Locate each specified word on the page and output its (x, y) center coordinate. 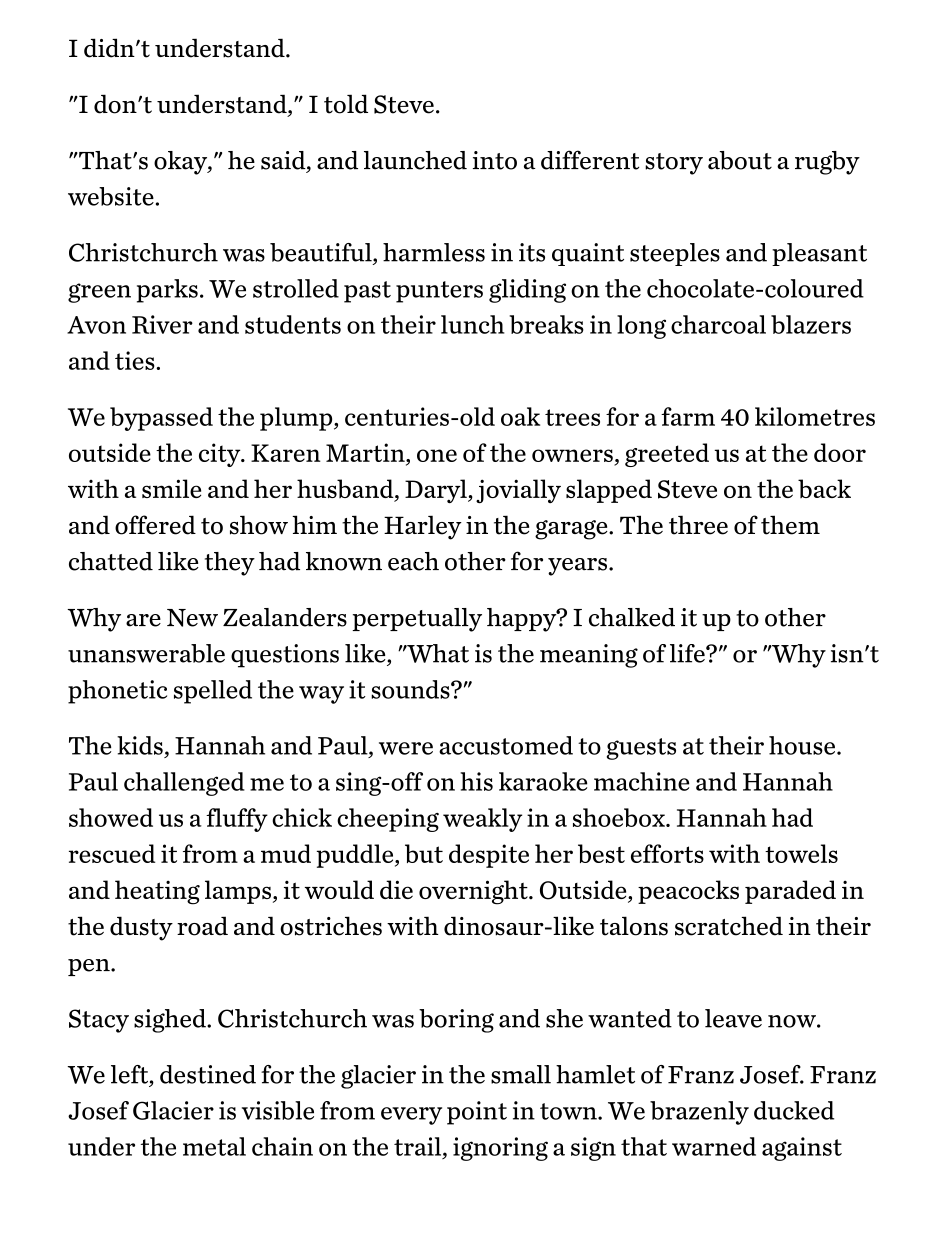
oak (520, 416)
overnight (474, 892)
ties (136, 360)
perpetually (417, 620)
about (740, 160)
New (192, 618)
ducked (794, 1110)
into (495, 160)
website (111, 196)
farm (688, 416)
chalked (632, 617)
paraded (790, 892)
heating (157, 892)
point (477, 1113)
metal (214, 1146)
